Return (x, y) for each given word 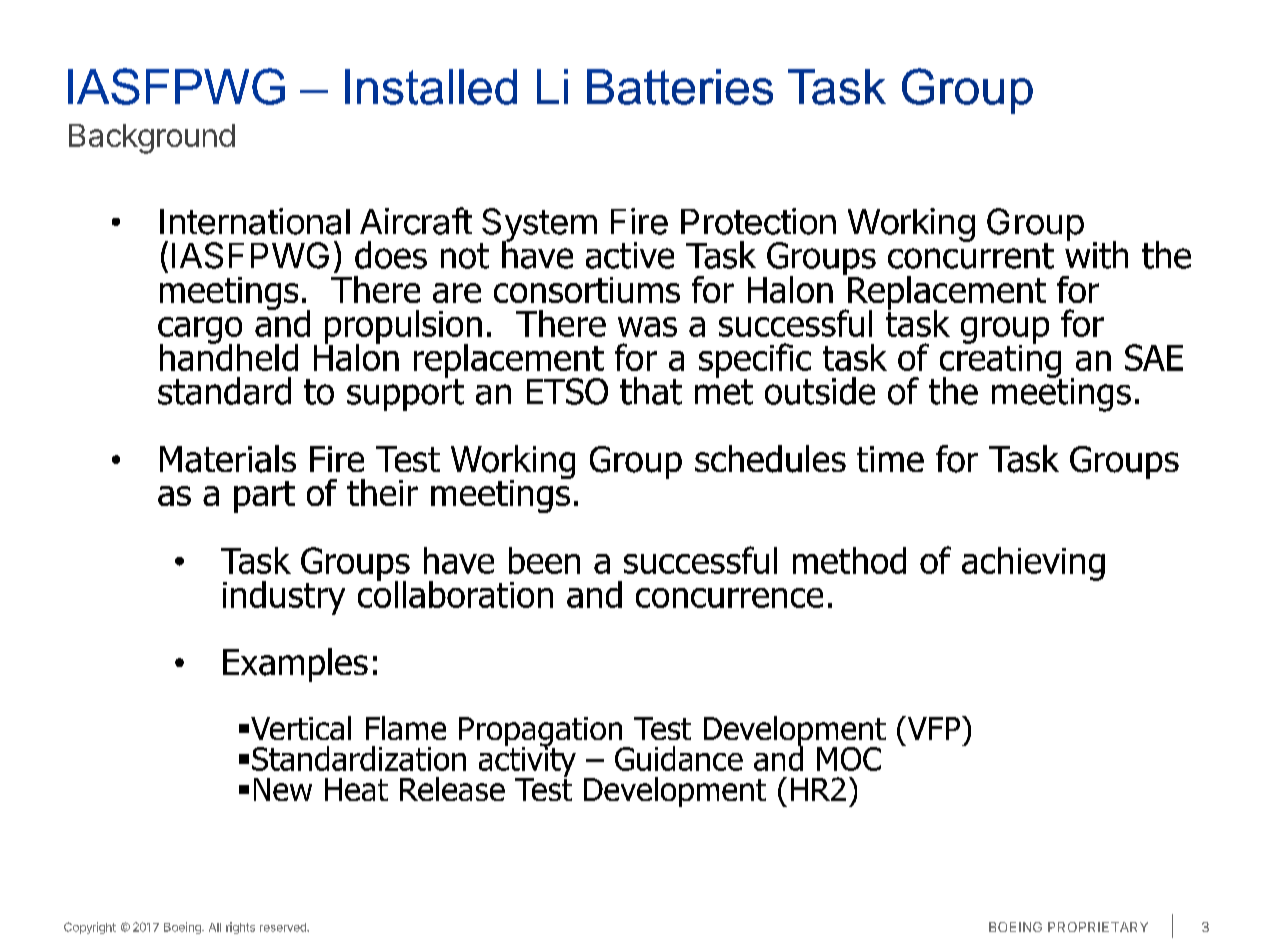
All (215, 927)
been (544, 560)
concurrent (971, 255)
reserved (284, 927)
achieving (1033, 564)
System (538, 226)
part (264, 497)
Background (152, 139)
